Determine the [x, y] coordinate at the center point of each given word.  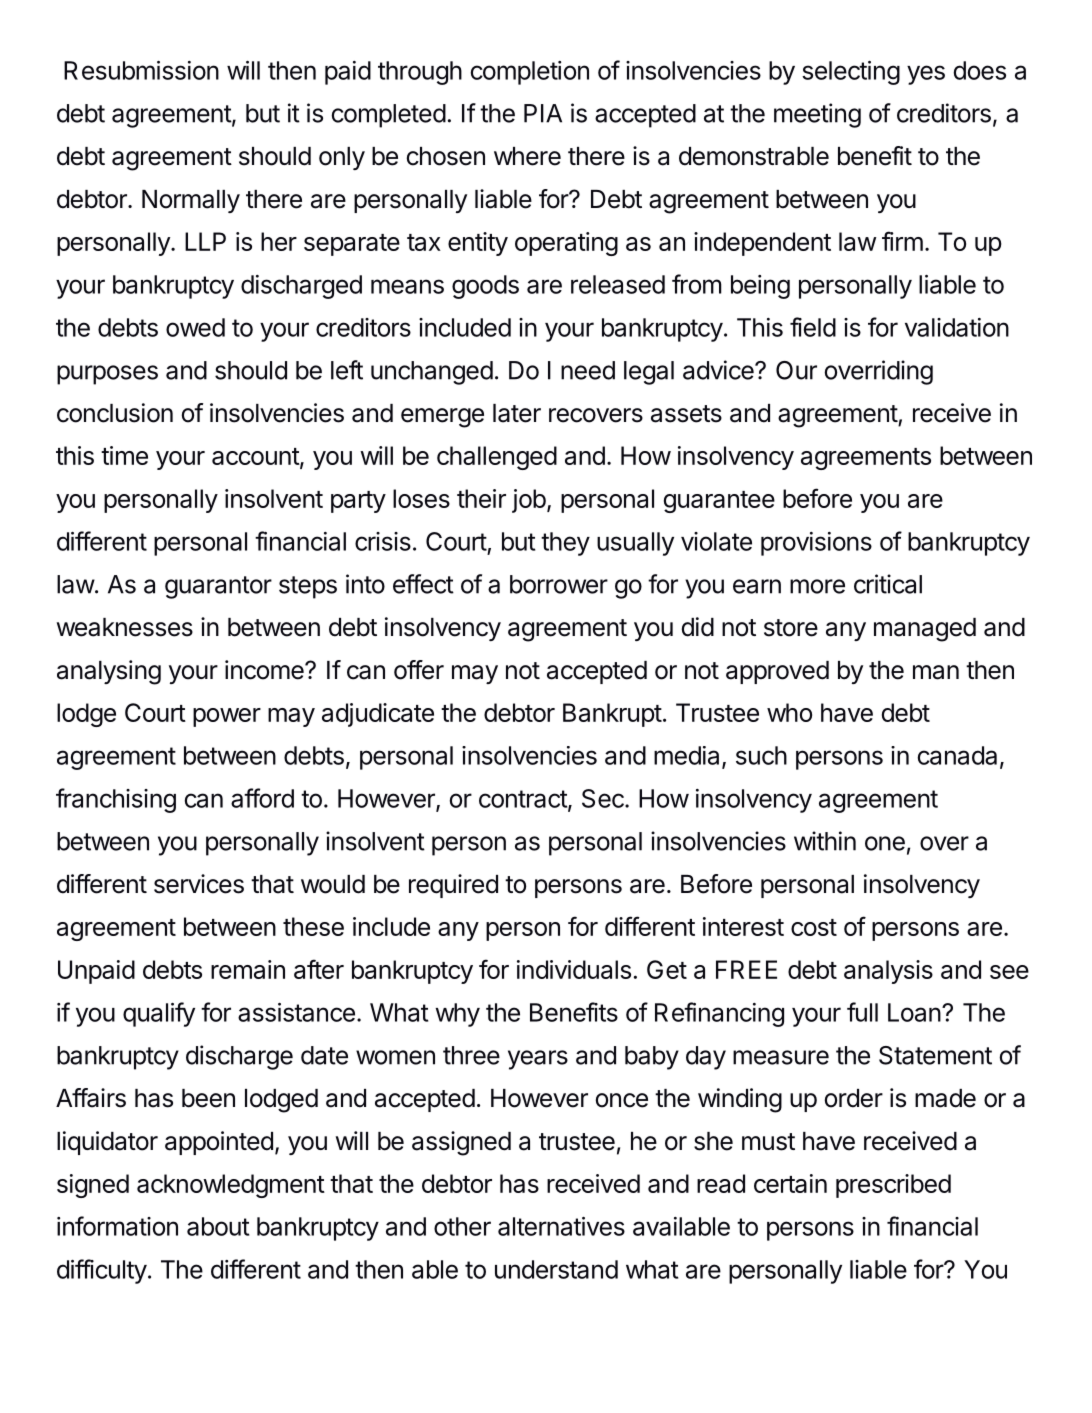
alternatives [561, 1226]
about [218, 1226]
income [265, 670]
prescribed [893, 1186]
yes [926, 75]
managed [925, 630]
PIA [543, 113]
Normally [191, 201]
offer [419, 670]
